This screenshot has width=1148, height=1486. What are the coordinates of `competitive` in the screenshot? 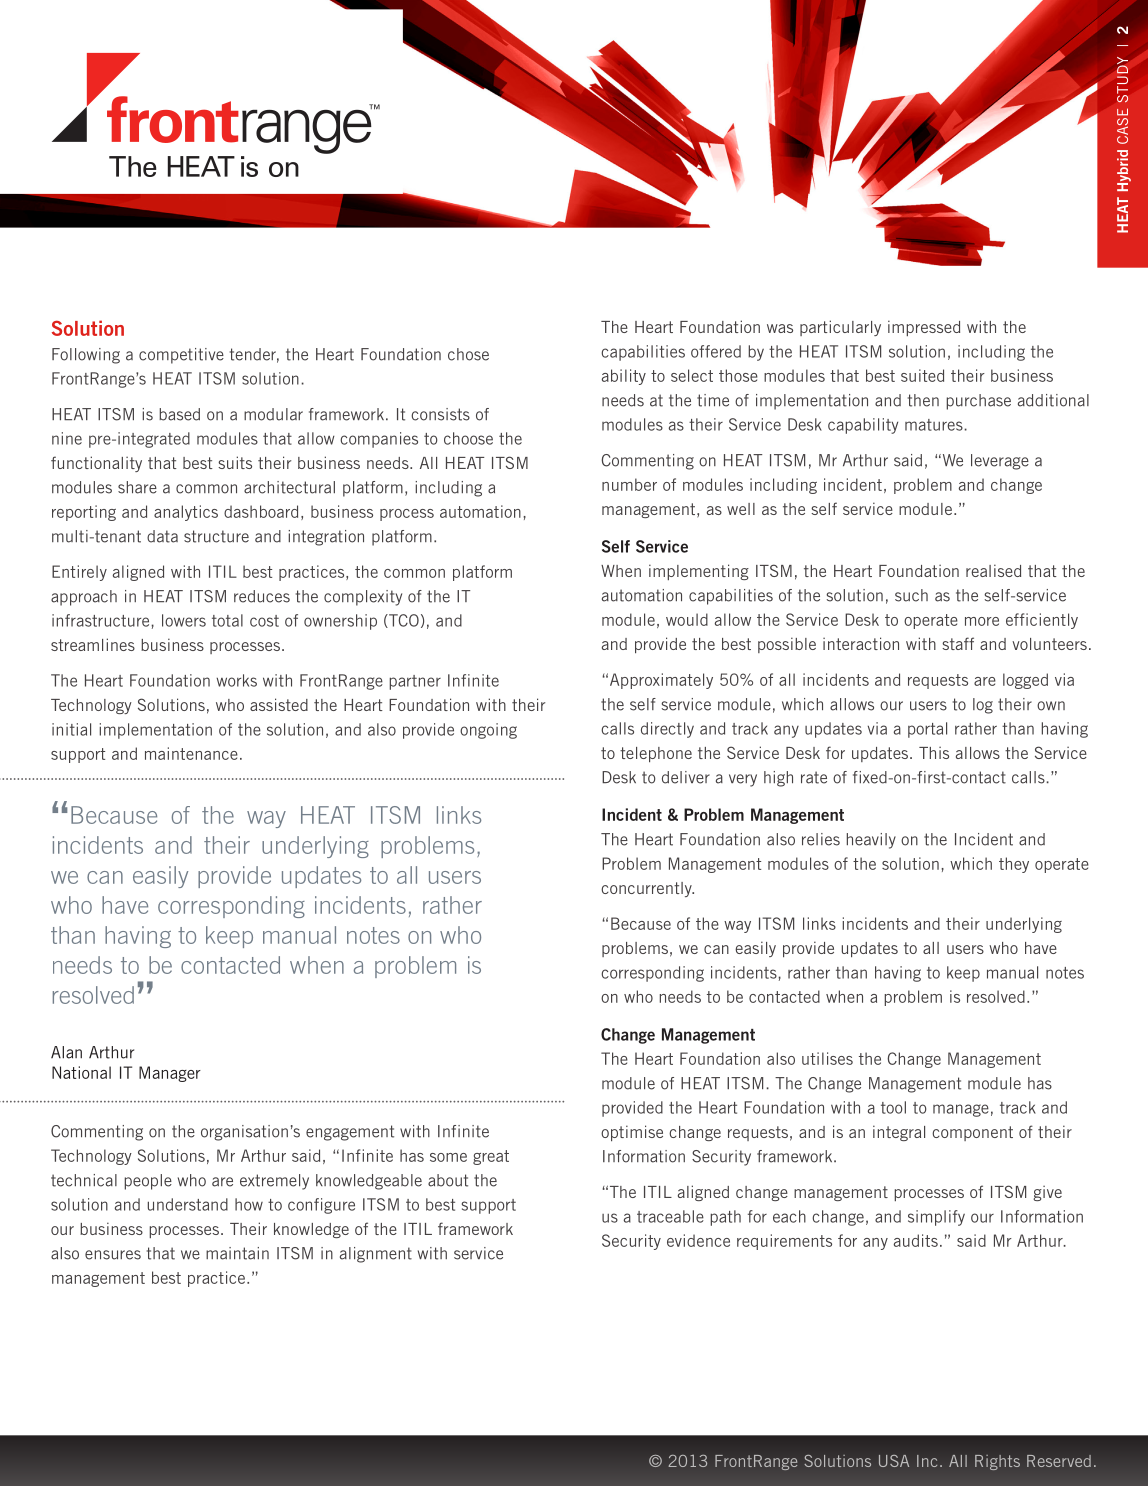 It's located at (181, 356).
